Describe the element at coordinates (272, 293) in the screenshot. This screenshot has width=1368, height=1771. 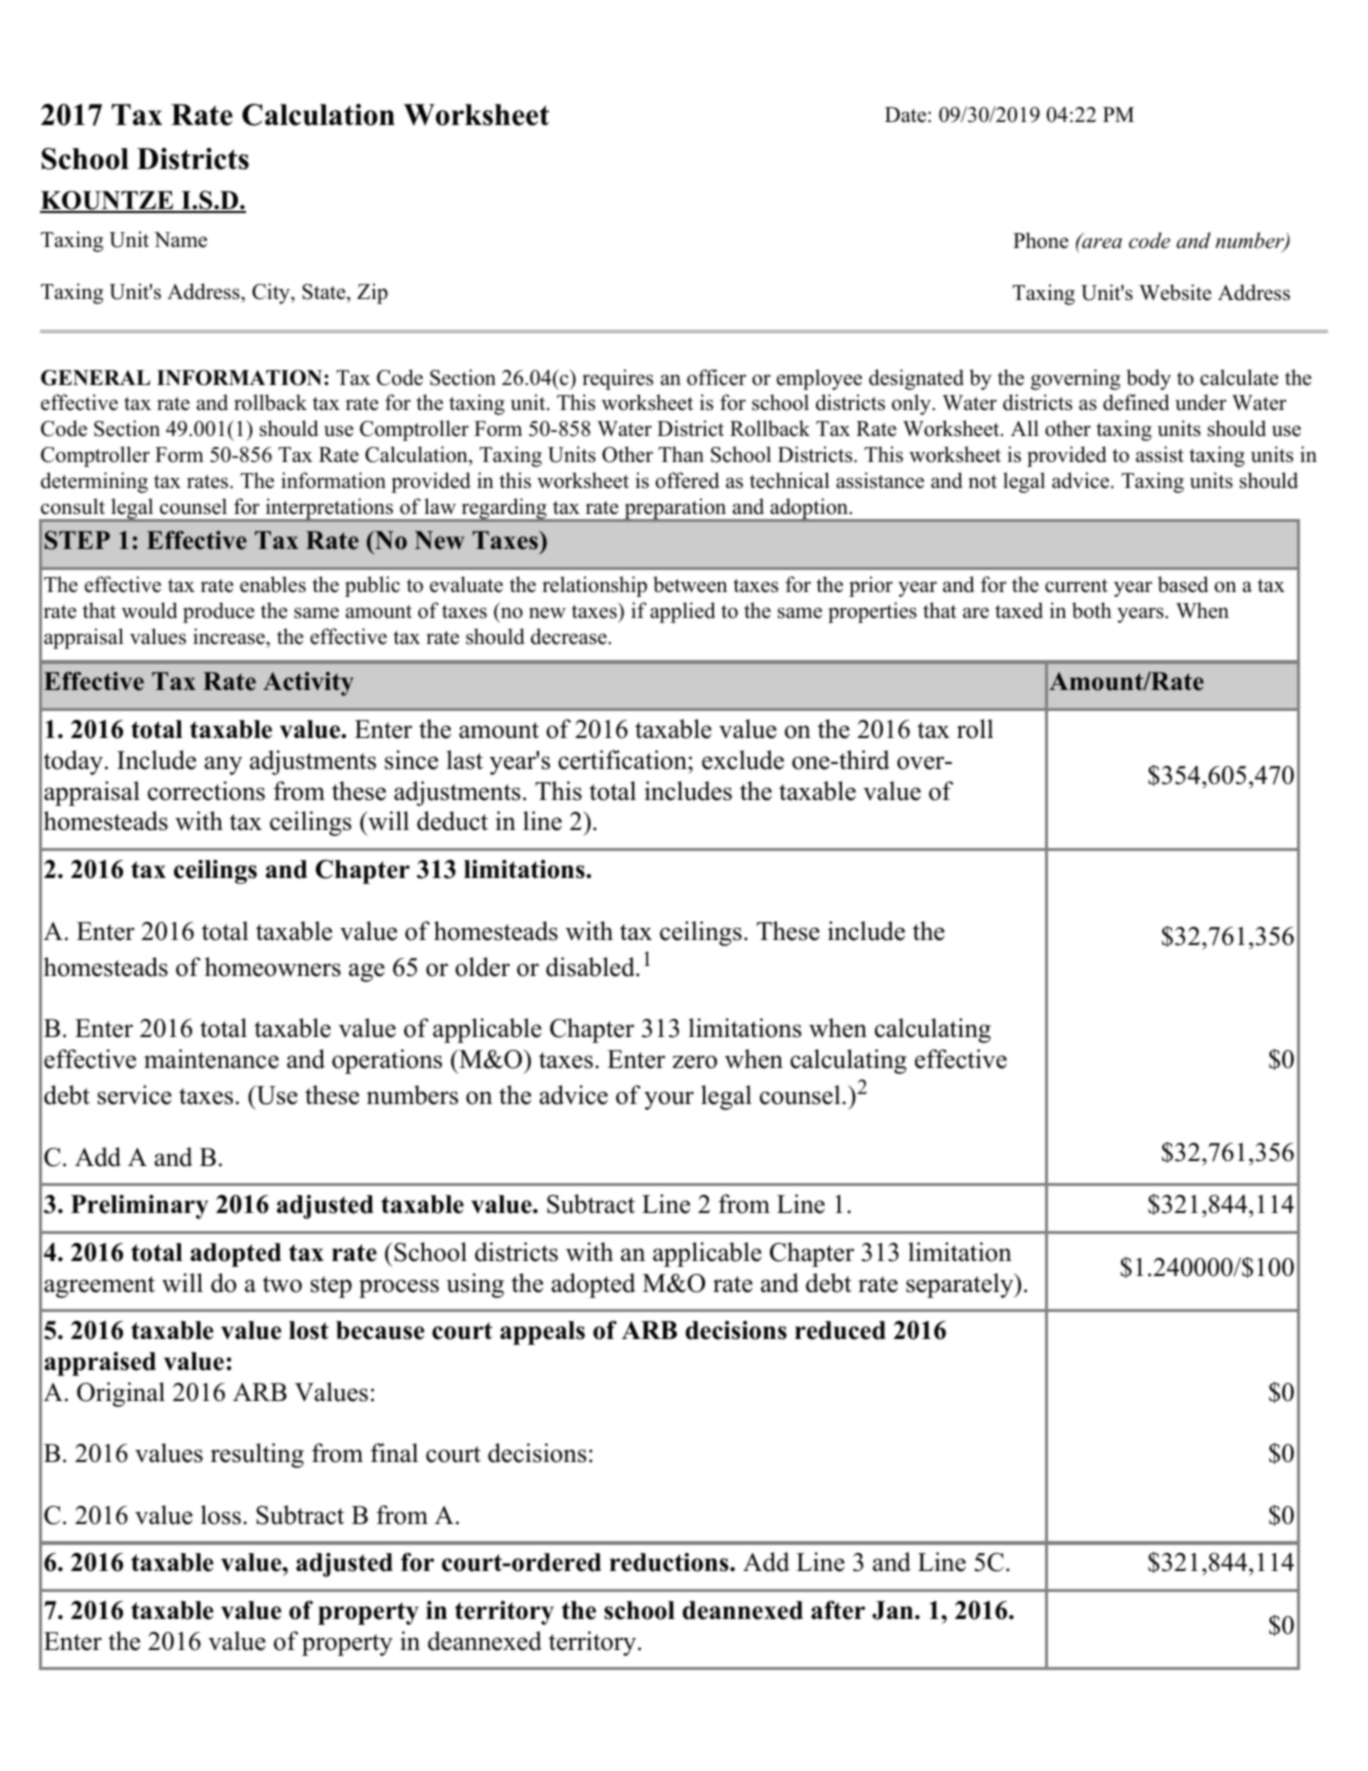
I see `City` at that location.
